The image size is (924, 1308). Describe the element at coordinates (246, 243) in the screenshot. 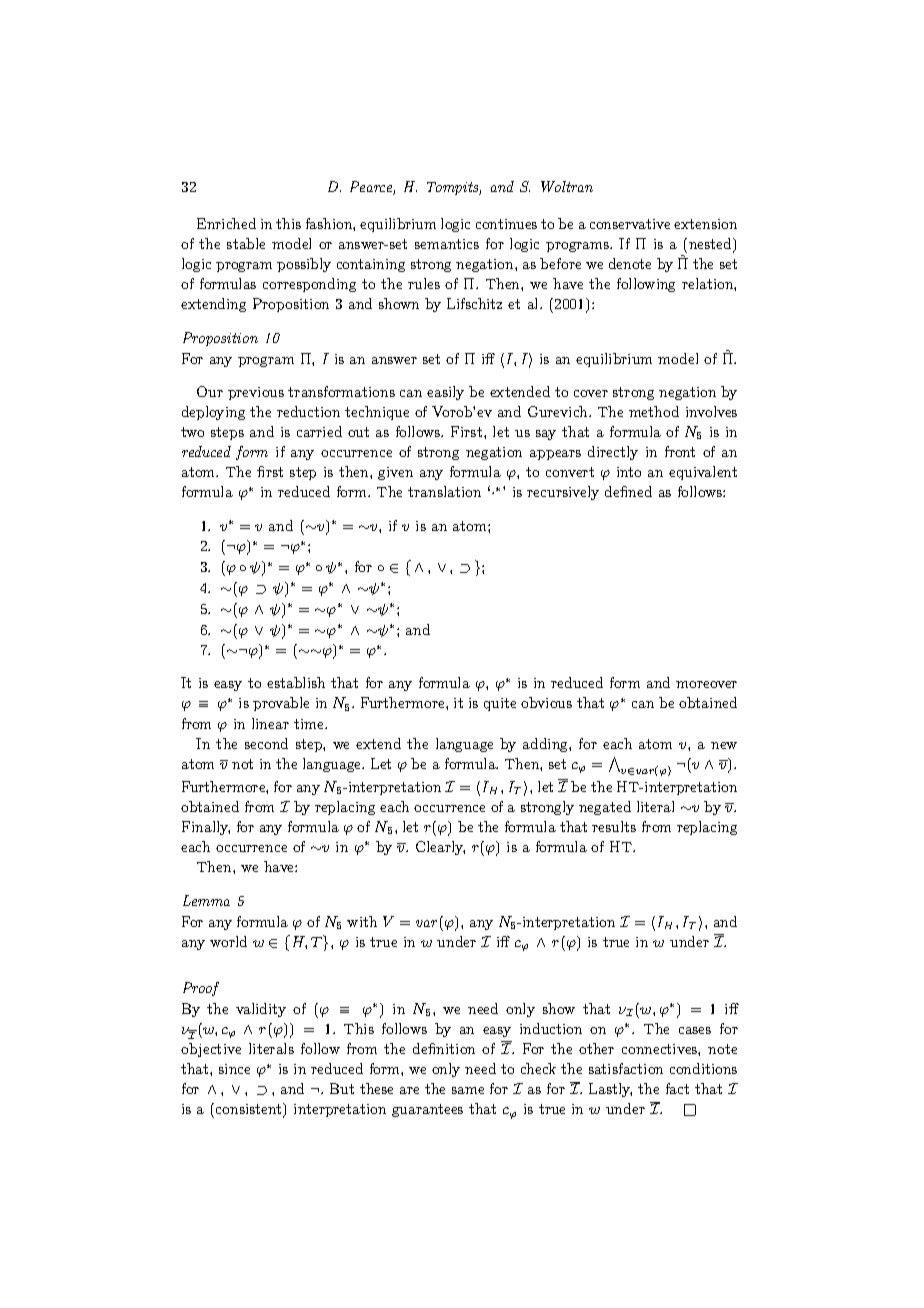

I see `stable` at that location.
